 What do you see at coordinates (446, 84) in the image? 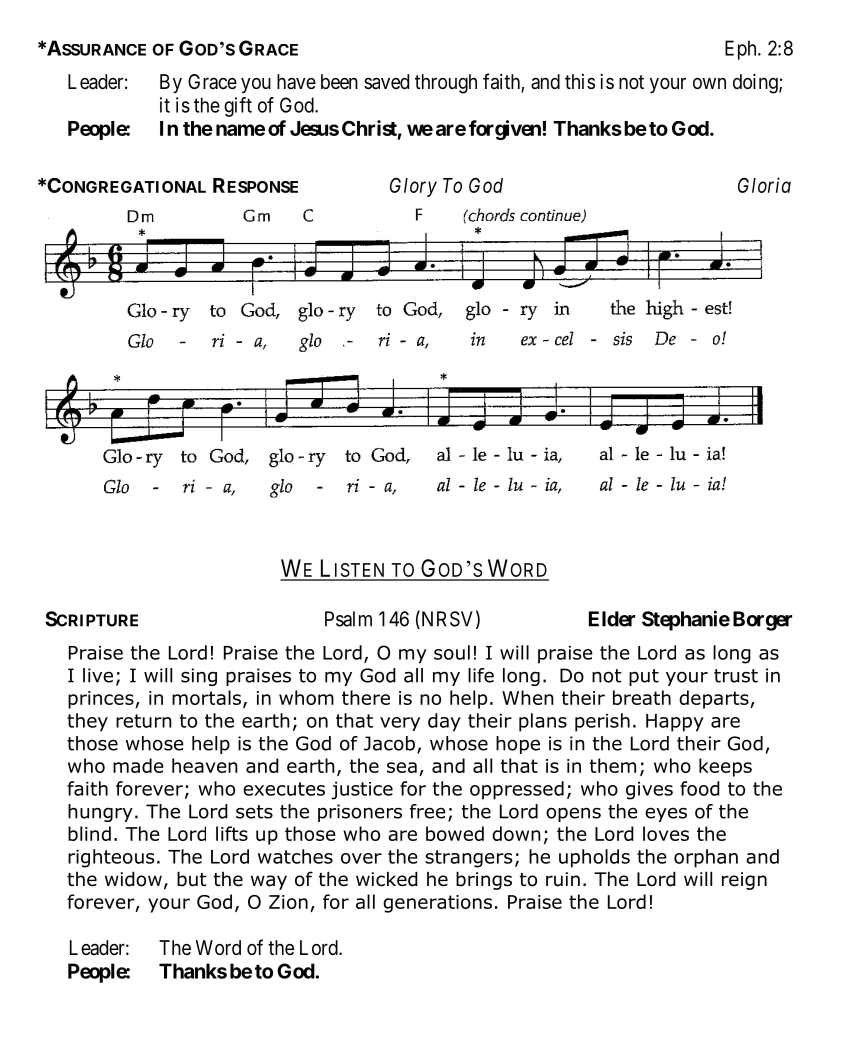
I see `through` at bounding box center [446, 84].
